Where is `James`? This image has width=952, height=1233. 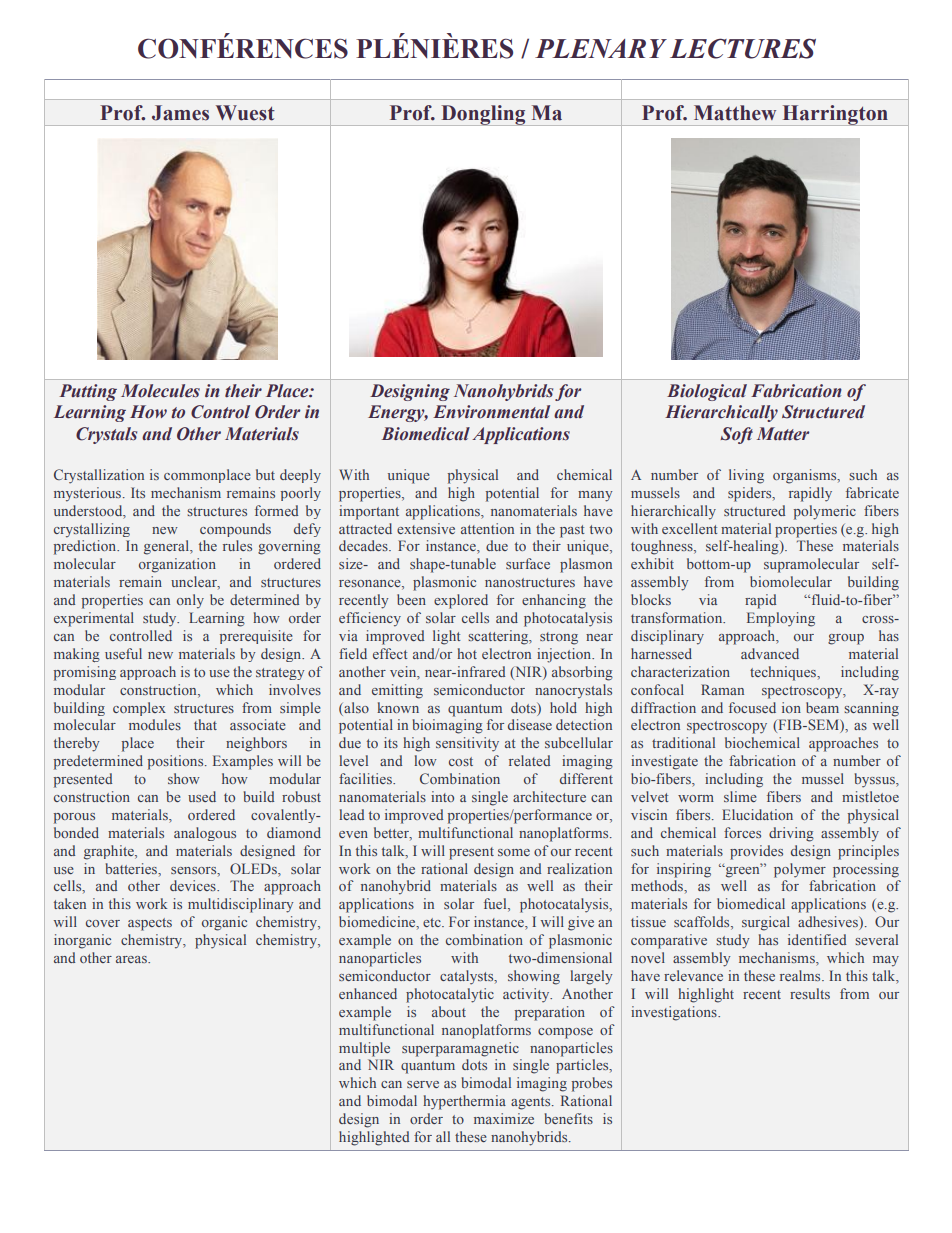
James is located at coordinates (180, 113).
